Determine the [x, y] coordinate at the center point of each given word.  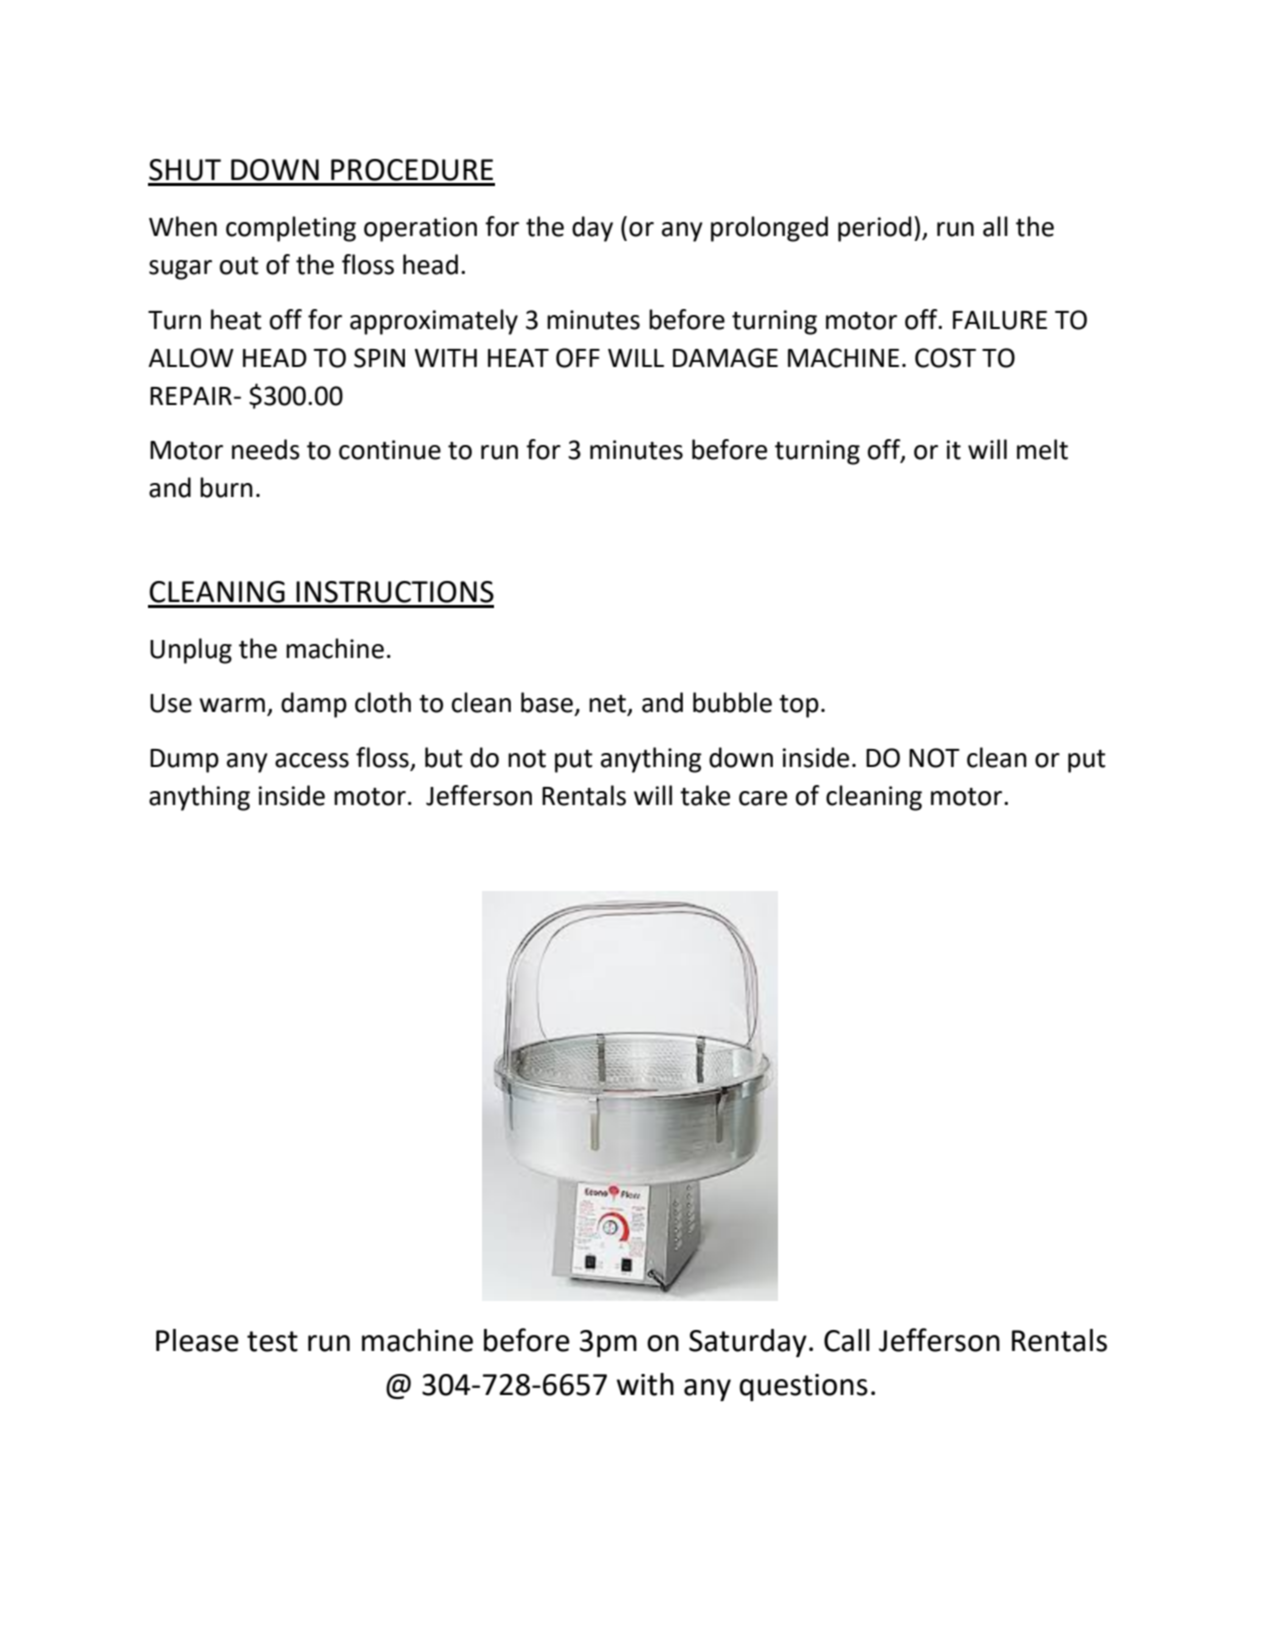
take [705, 795]
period [874, 229]
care [763, 798]
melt [1042, 449]
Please [197, 1340]
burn [226, 487]
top [799, 706]
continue [390, 450]
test [272, 1341]
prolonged [769, 229]
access [312, 760]
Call [847, 1340]
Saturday [748, 1343]
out [239, 266]
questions [803, 1387]
